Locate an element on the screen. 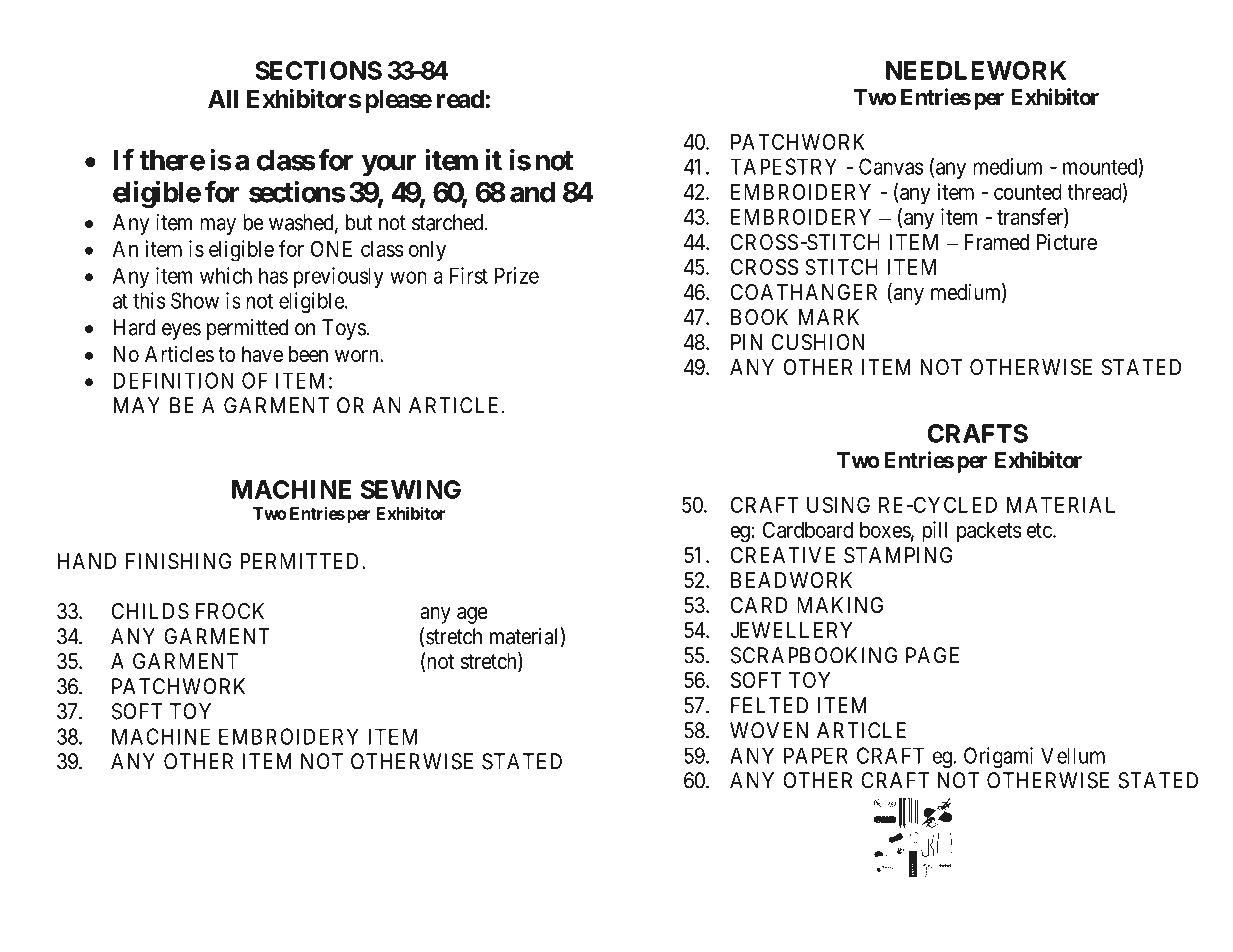  FROCK is located at coordinates (230, 611).
